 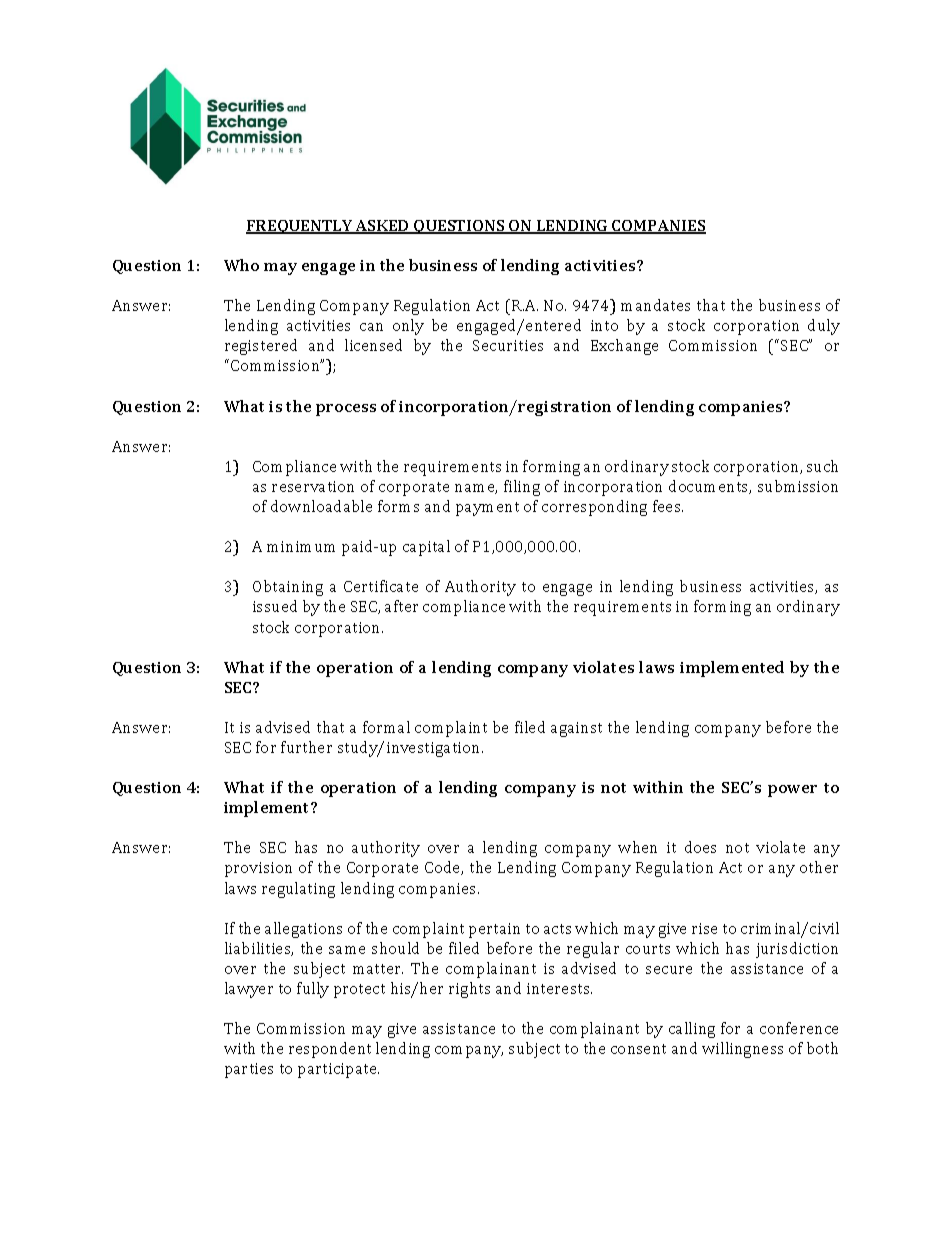 I want to click on into, so click(x=604, y=325).
